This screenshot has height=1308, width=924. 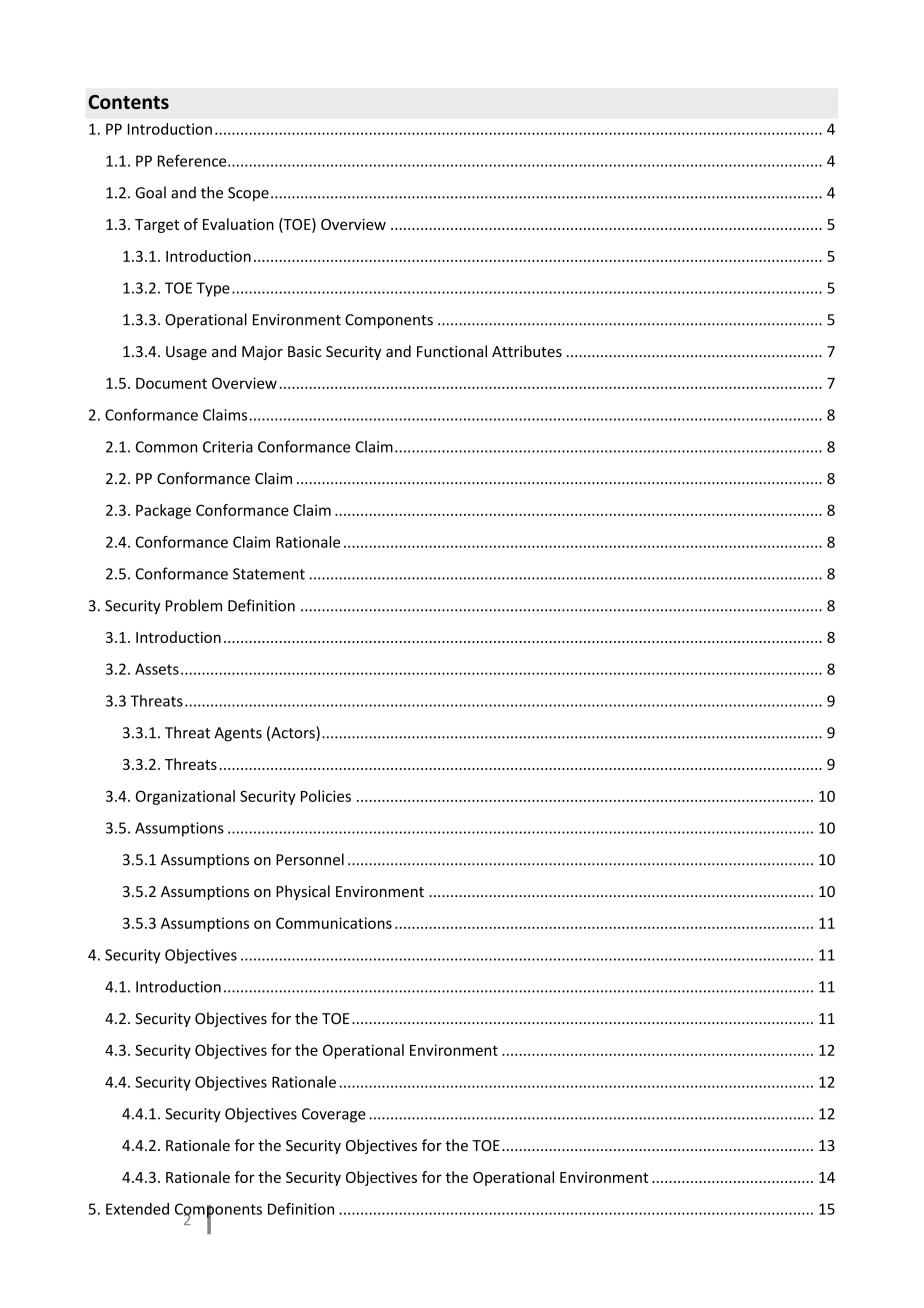 What do you see at coordinates (527, 351) in the screenshot?
I see `Attributes` at bounding box center [527, 351].
